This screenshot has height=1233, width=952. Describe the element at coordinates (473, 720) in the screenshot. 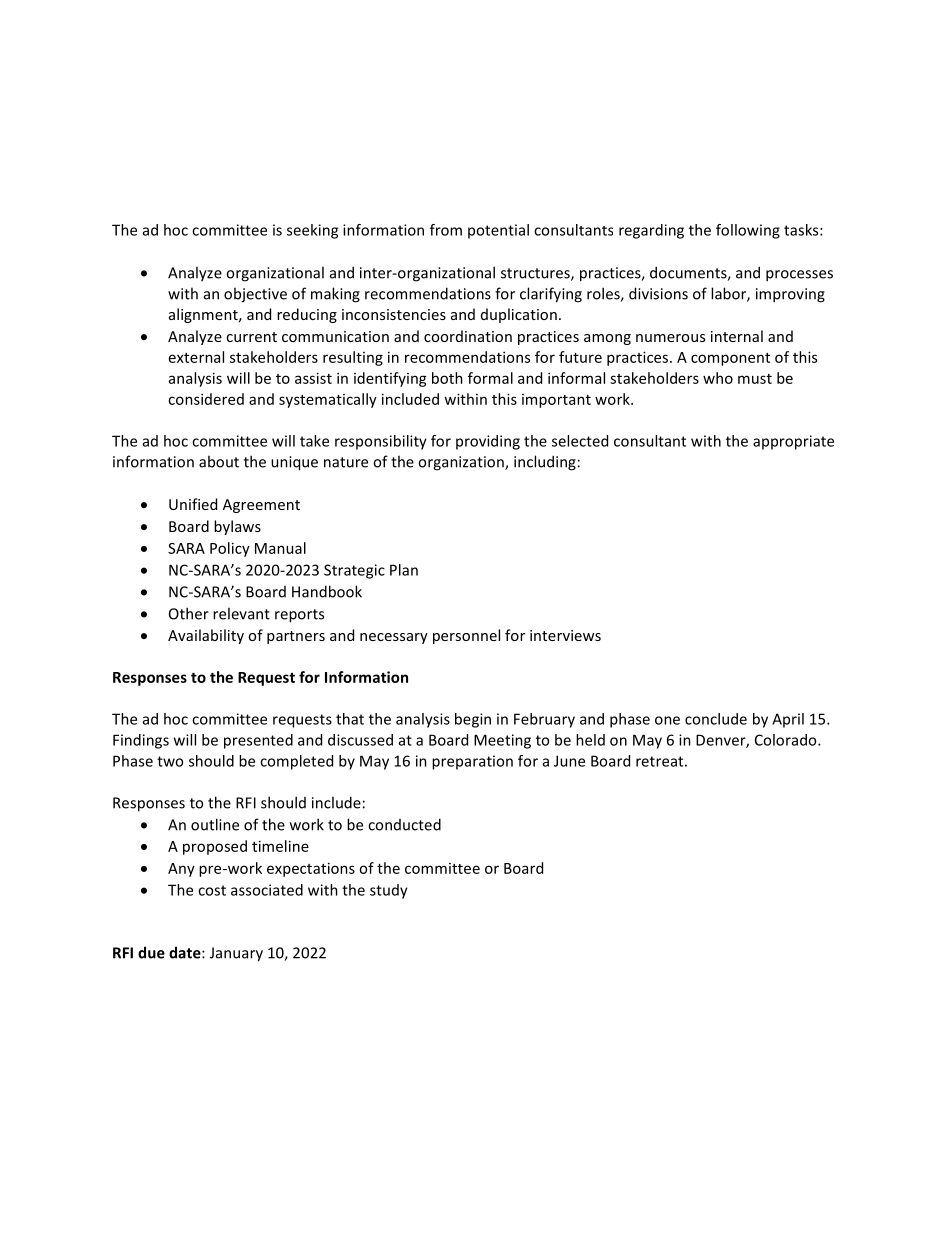

I see `begin` at that location.
